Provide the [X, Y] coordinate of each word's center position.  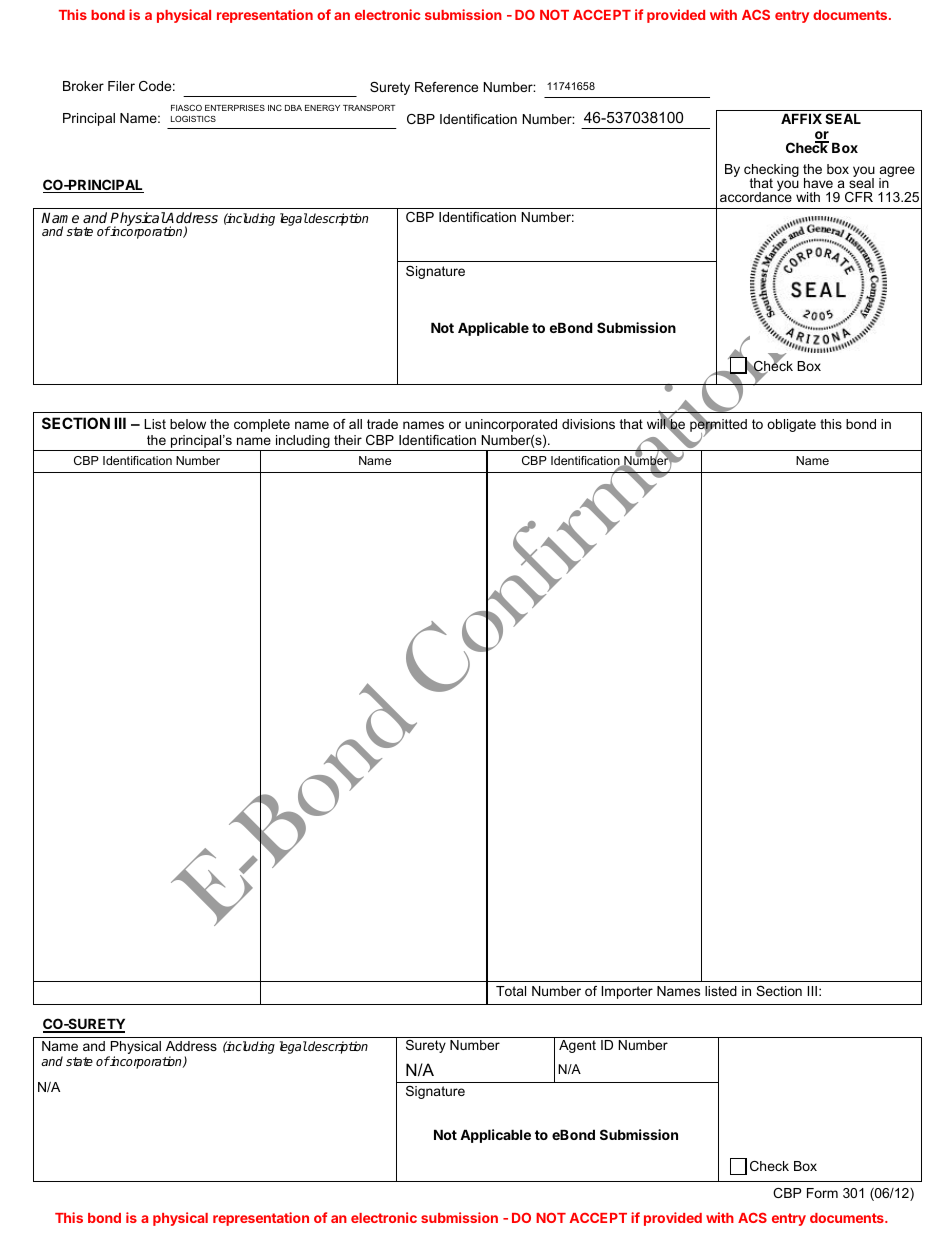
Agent [577, 1046]
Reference [446, 87]
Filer [121, 86]
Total [511, 991]
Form [822, 1193]
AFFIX [801, 118]
